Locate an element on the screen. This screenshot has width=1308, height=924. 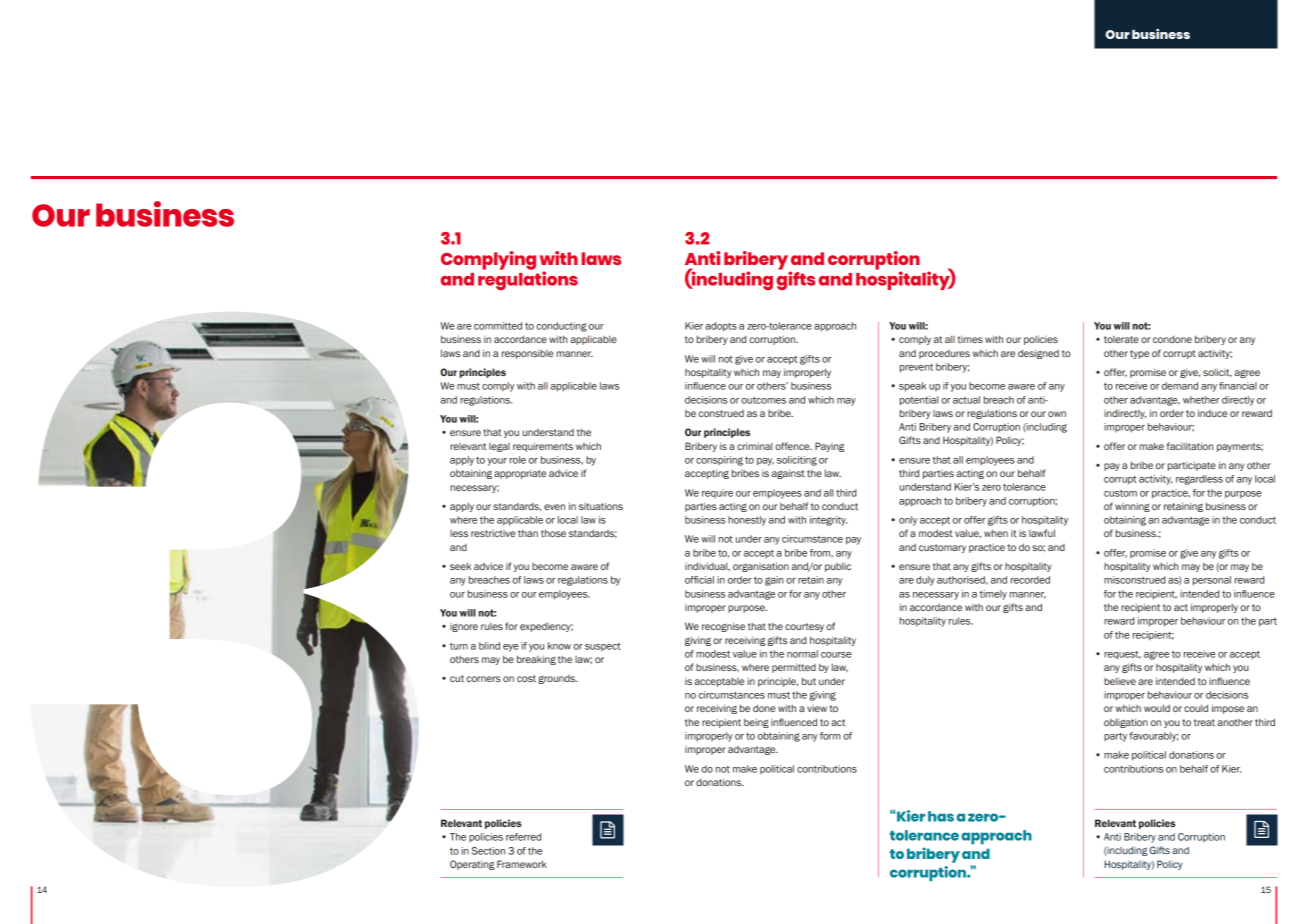
responsible is located at coordinates (527, 354).
